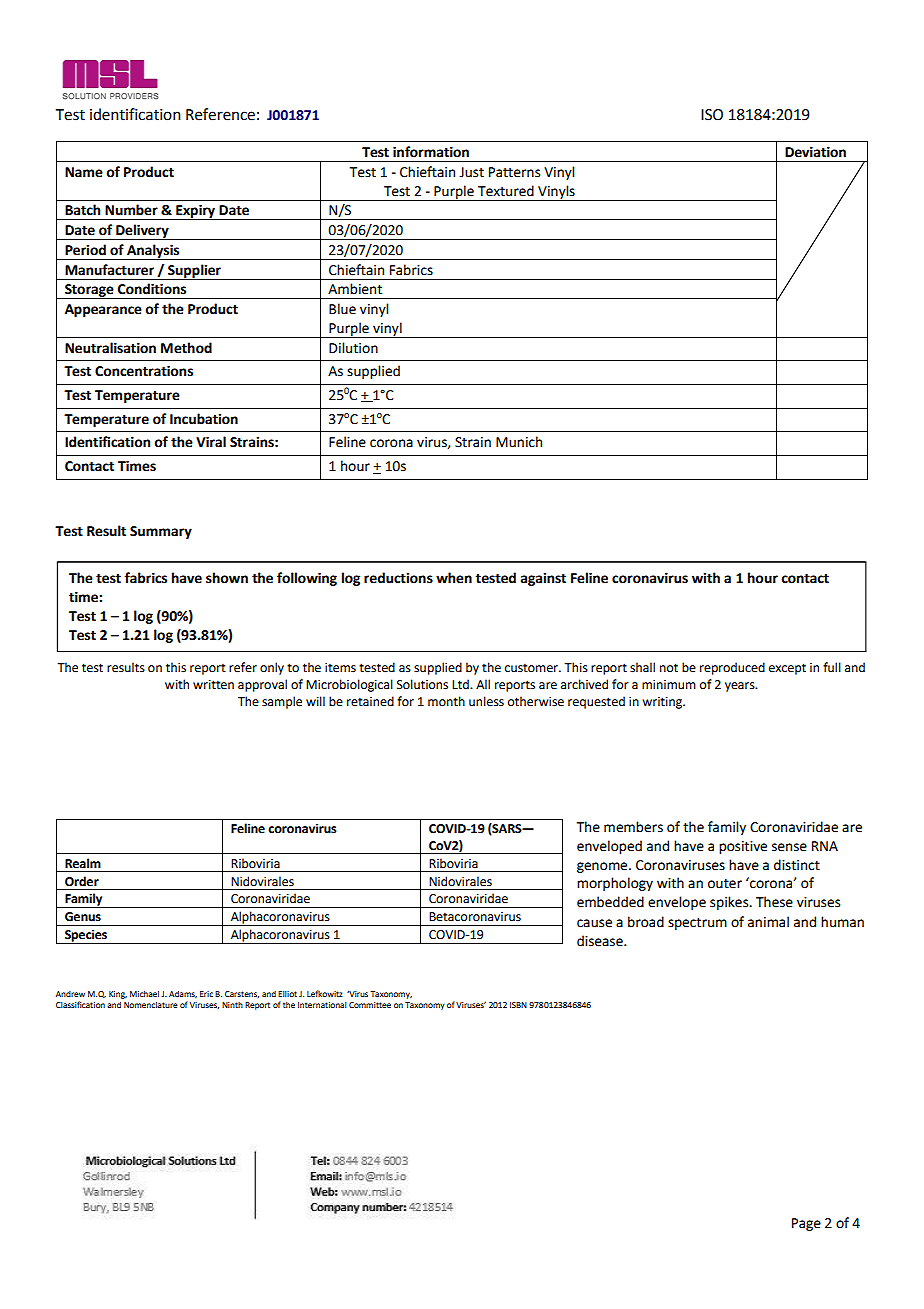 Image resolution: width=924 pixels, height=1309 pixels. I want to click on reproduced, so click(732, 668).
